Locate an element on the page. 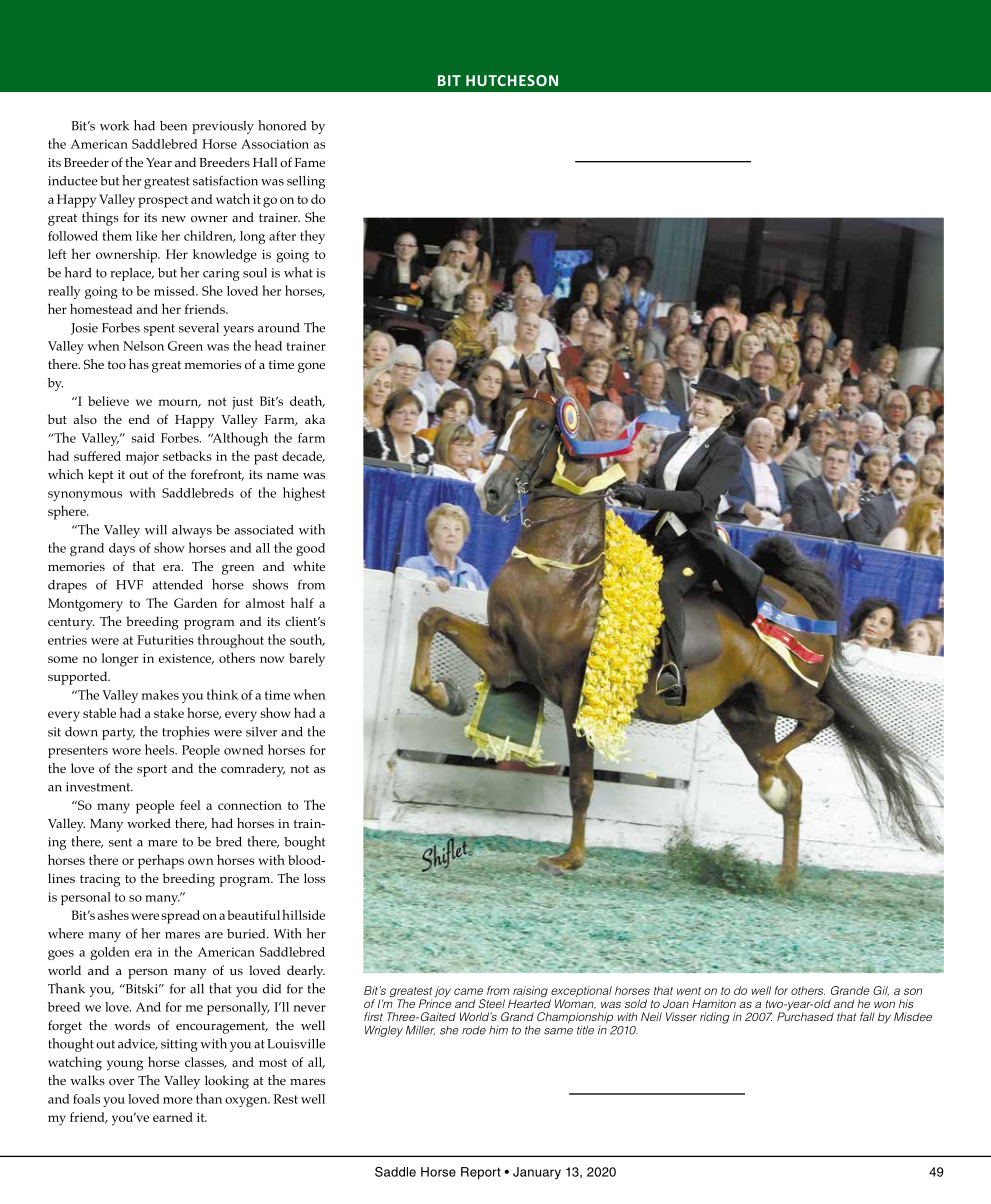 The width and height of the page is (991, 1204). feel is located at coordinates (190, 805).
